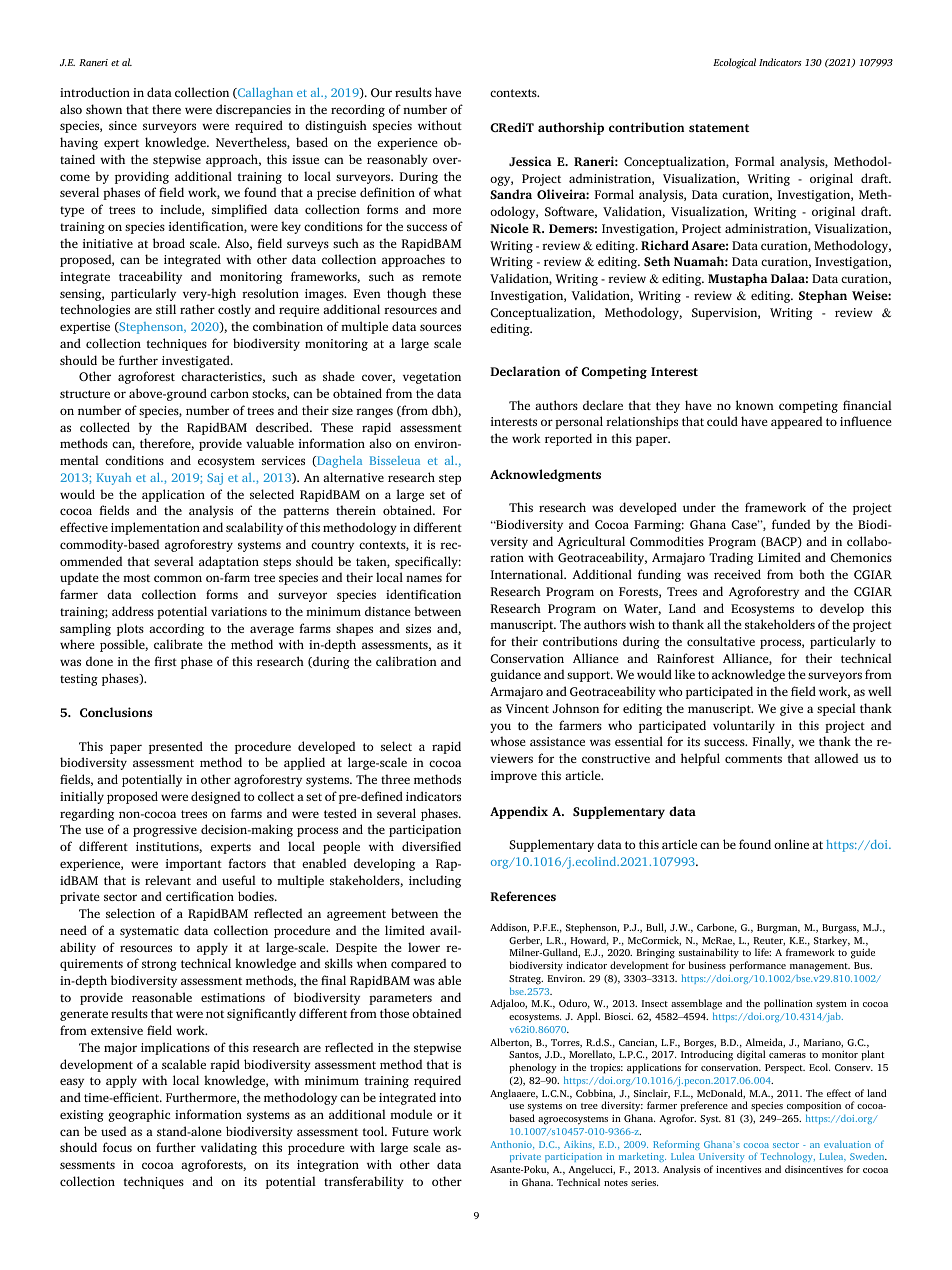 The width and height of the screenshot is (952, 1270). Describe the element at coordinates (530, 161) in the screenshot. I see `Jessica` at that location.
